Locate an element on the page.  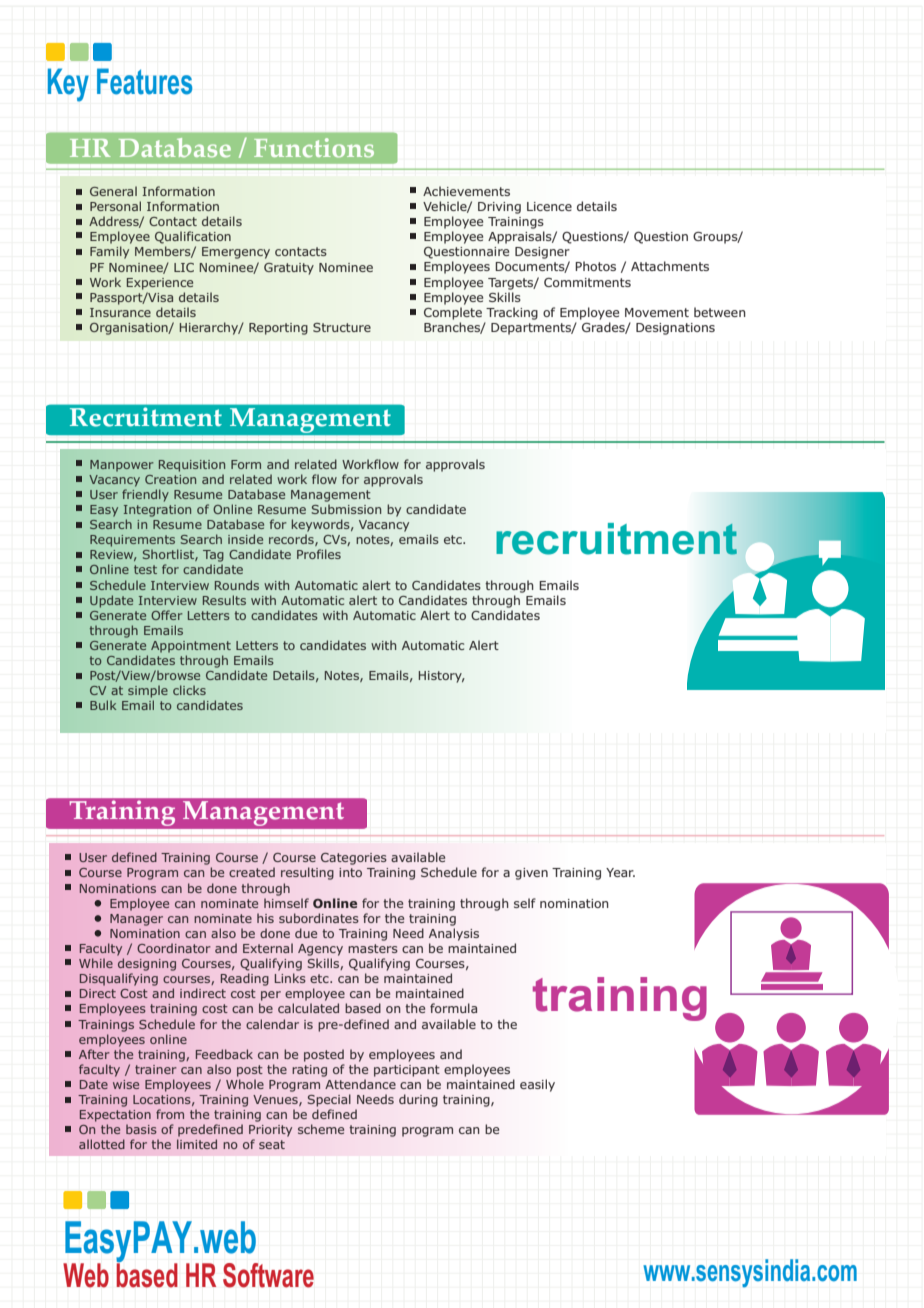
Attachments is located at coordinates (670, 266).
